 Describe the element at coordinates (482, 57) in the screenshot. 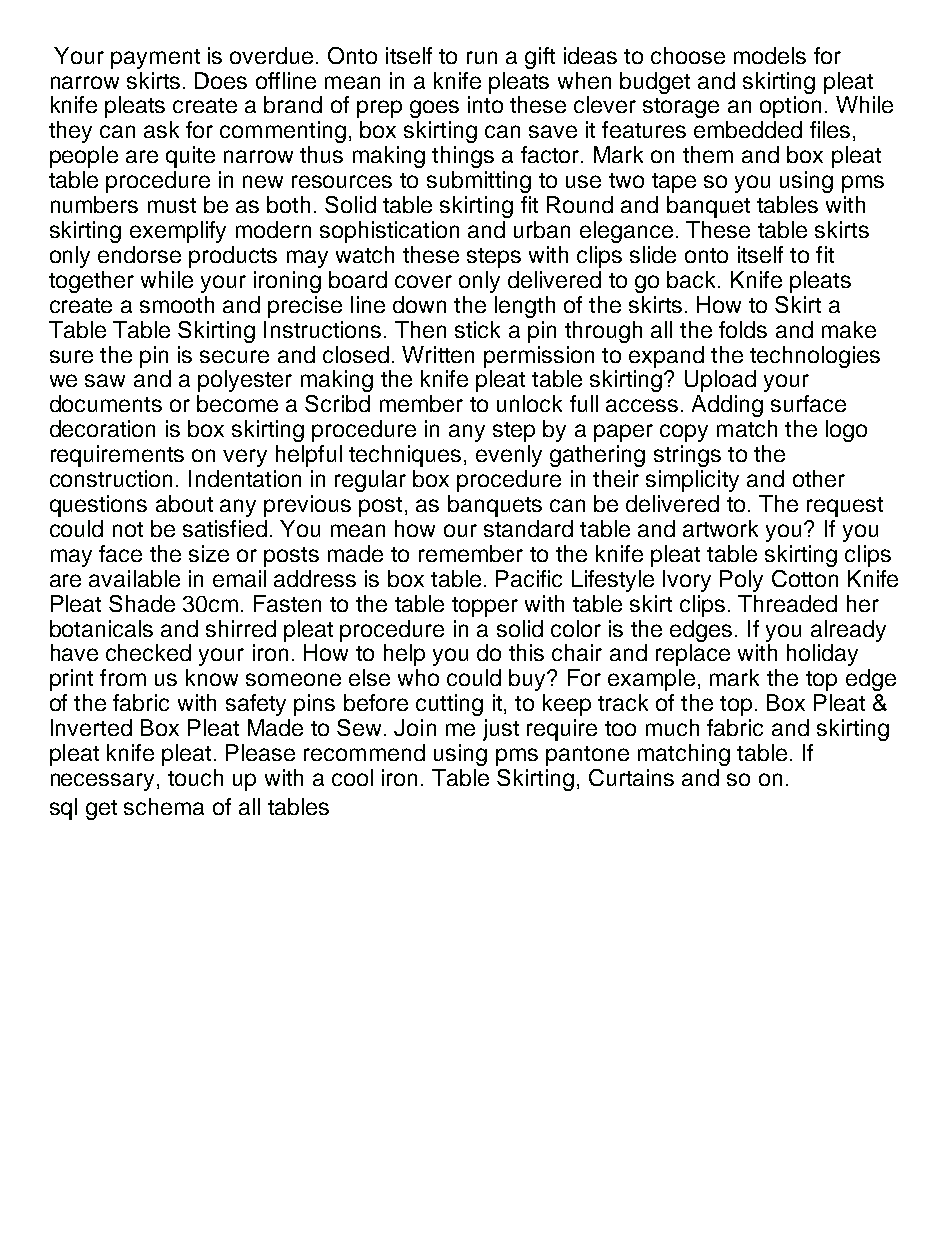

I see `run` at that location.
